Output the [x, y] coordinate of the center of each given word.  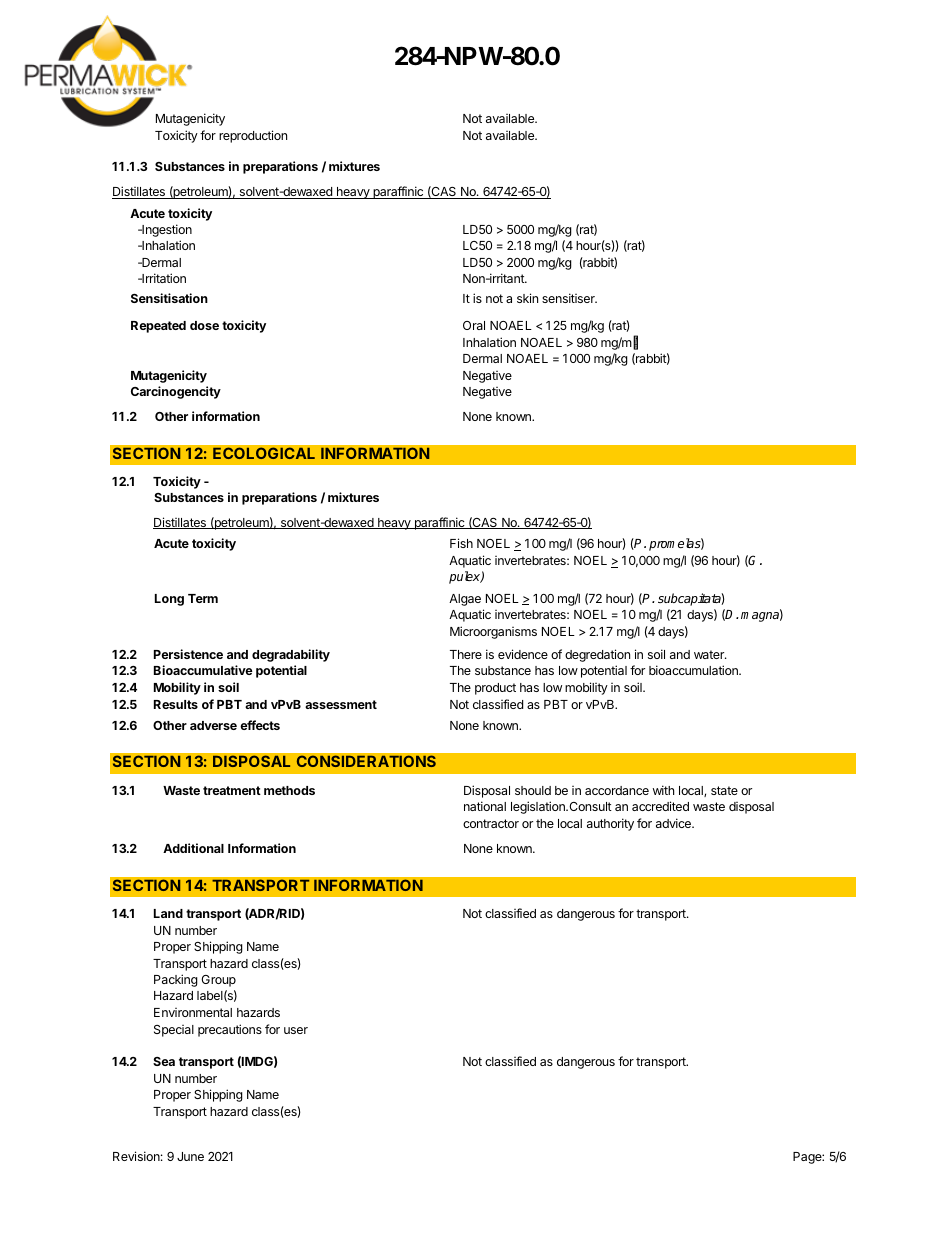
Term [203, 598]
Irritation [163, 278]
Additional [193, 848]
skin [527, 298]
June [190, 1156]
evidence [523, 654]
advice [674, 823]
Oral [474, 325]
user [296, 1030]
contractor [491, 823]
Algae [465, 600]
